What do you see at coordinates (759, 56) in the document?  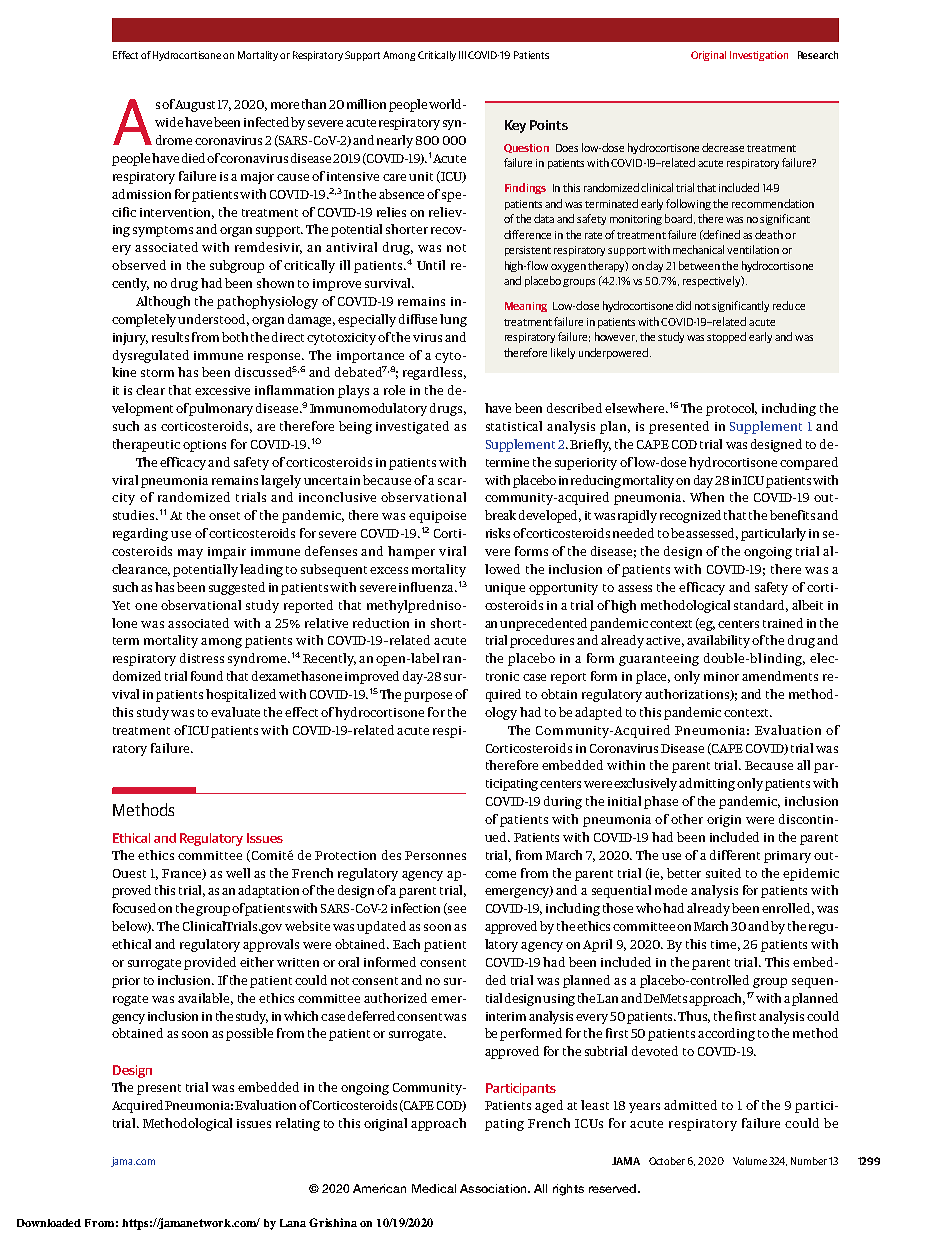 I see `Investigation` at bounding box center [759, 56].
